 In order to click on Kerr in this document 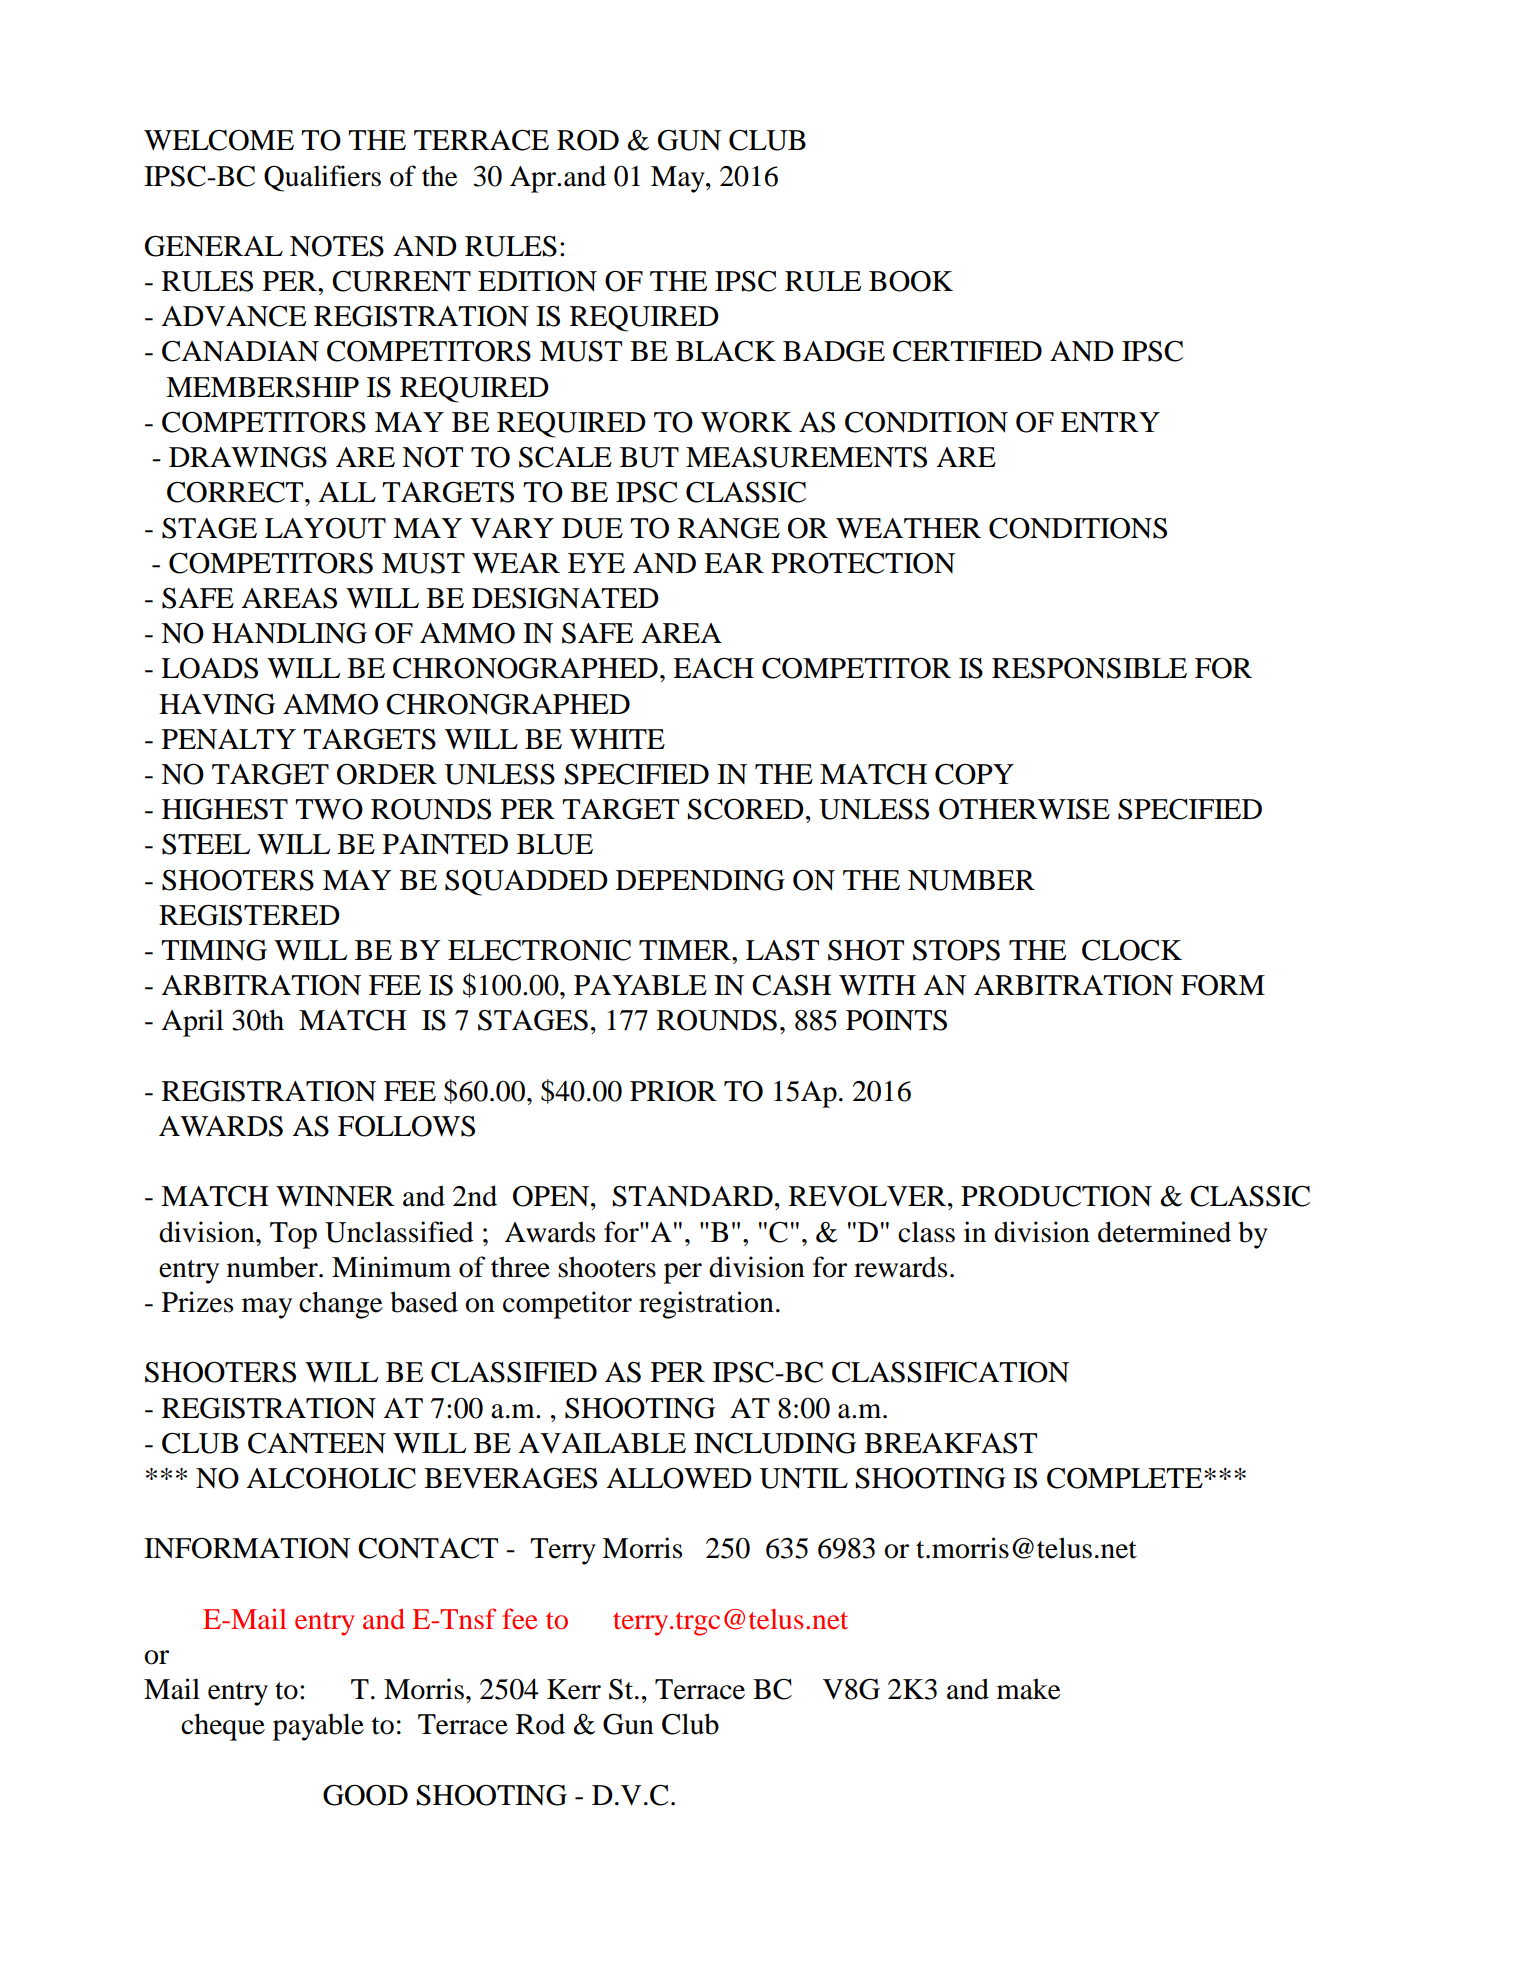, I will do `click(574, 1689)`.
